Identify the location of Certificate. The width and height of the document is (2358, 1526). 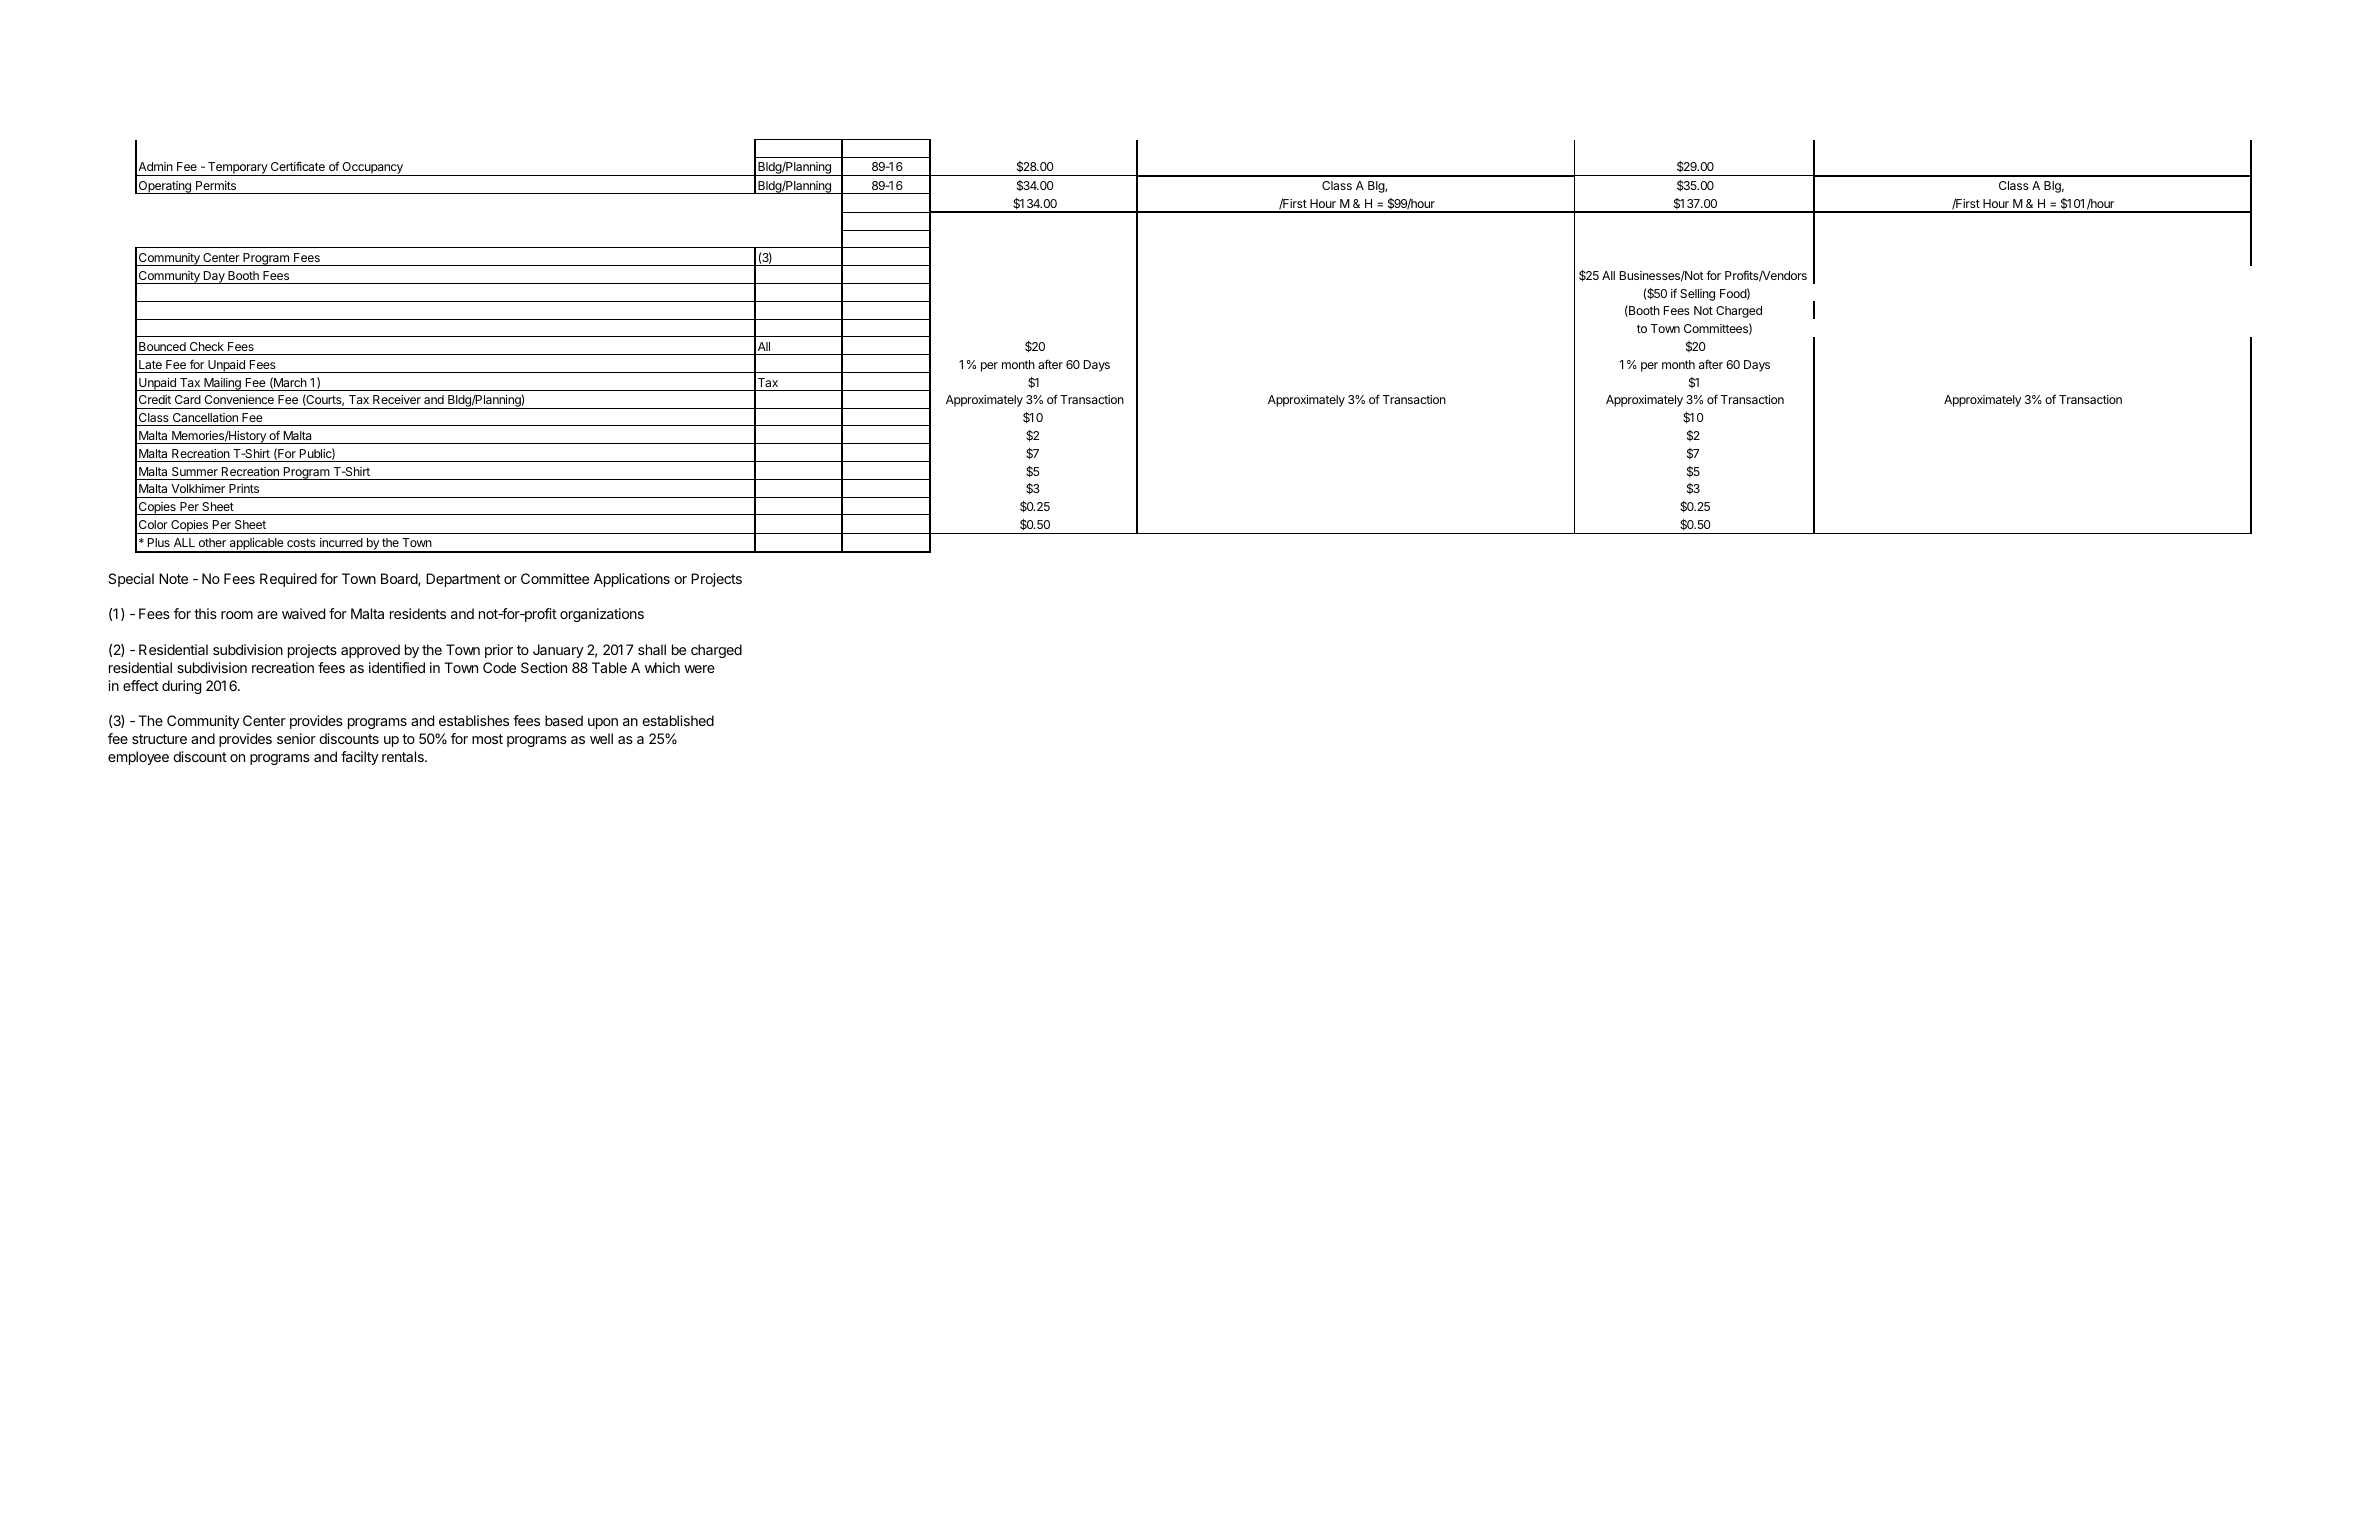
(298, 166).
